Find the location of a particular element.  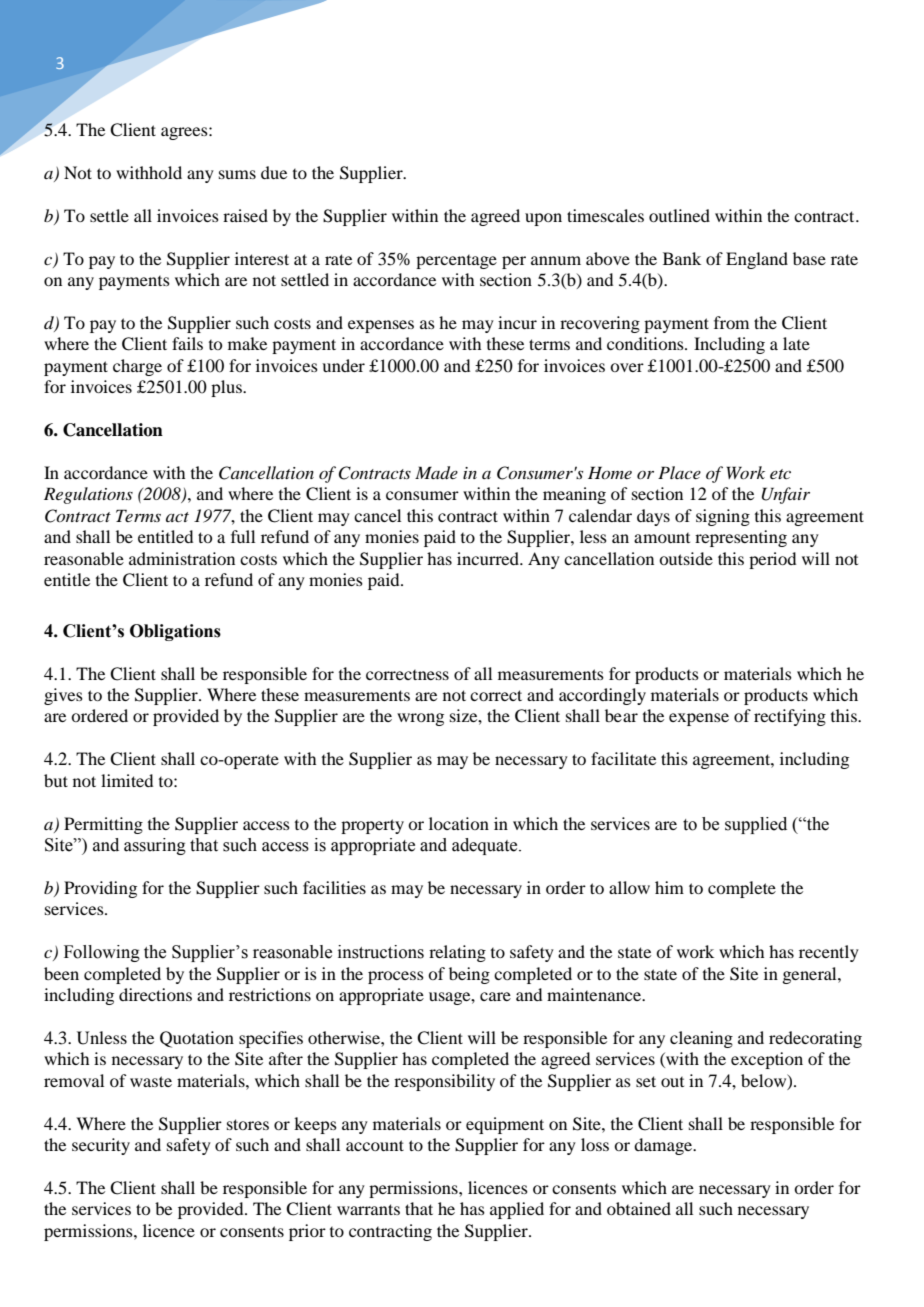

gives is located at coordinates (63, 696).
